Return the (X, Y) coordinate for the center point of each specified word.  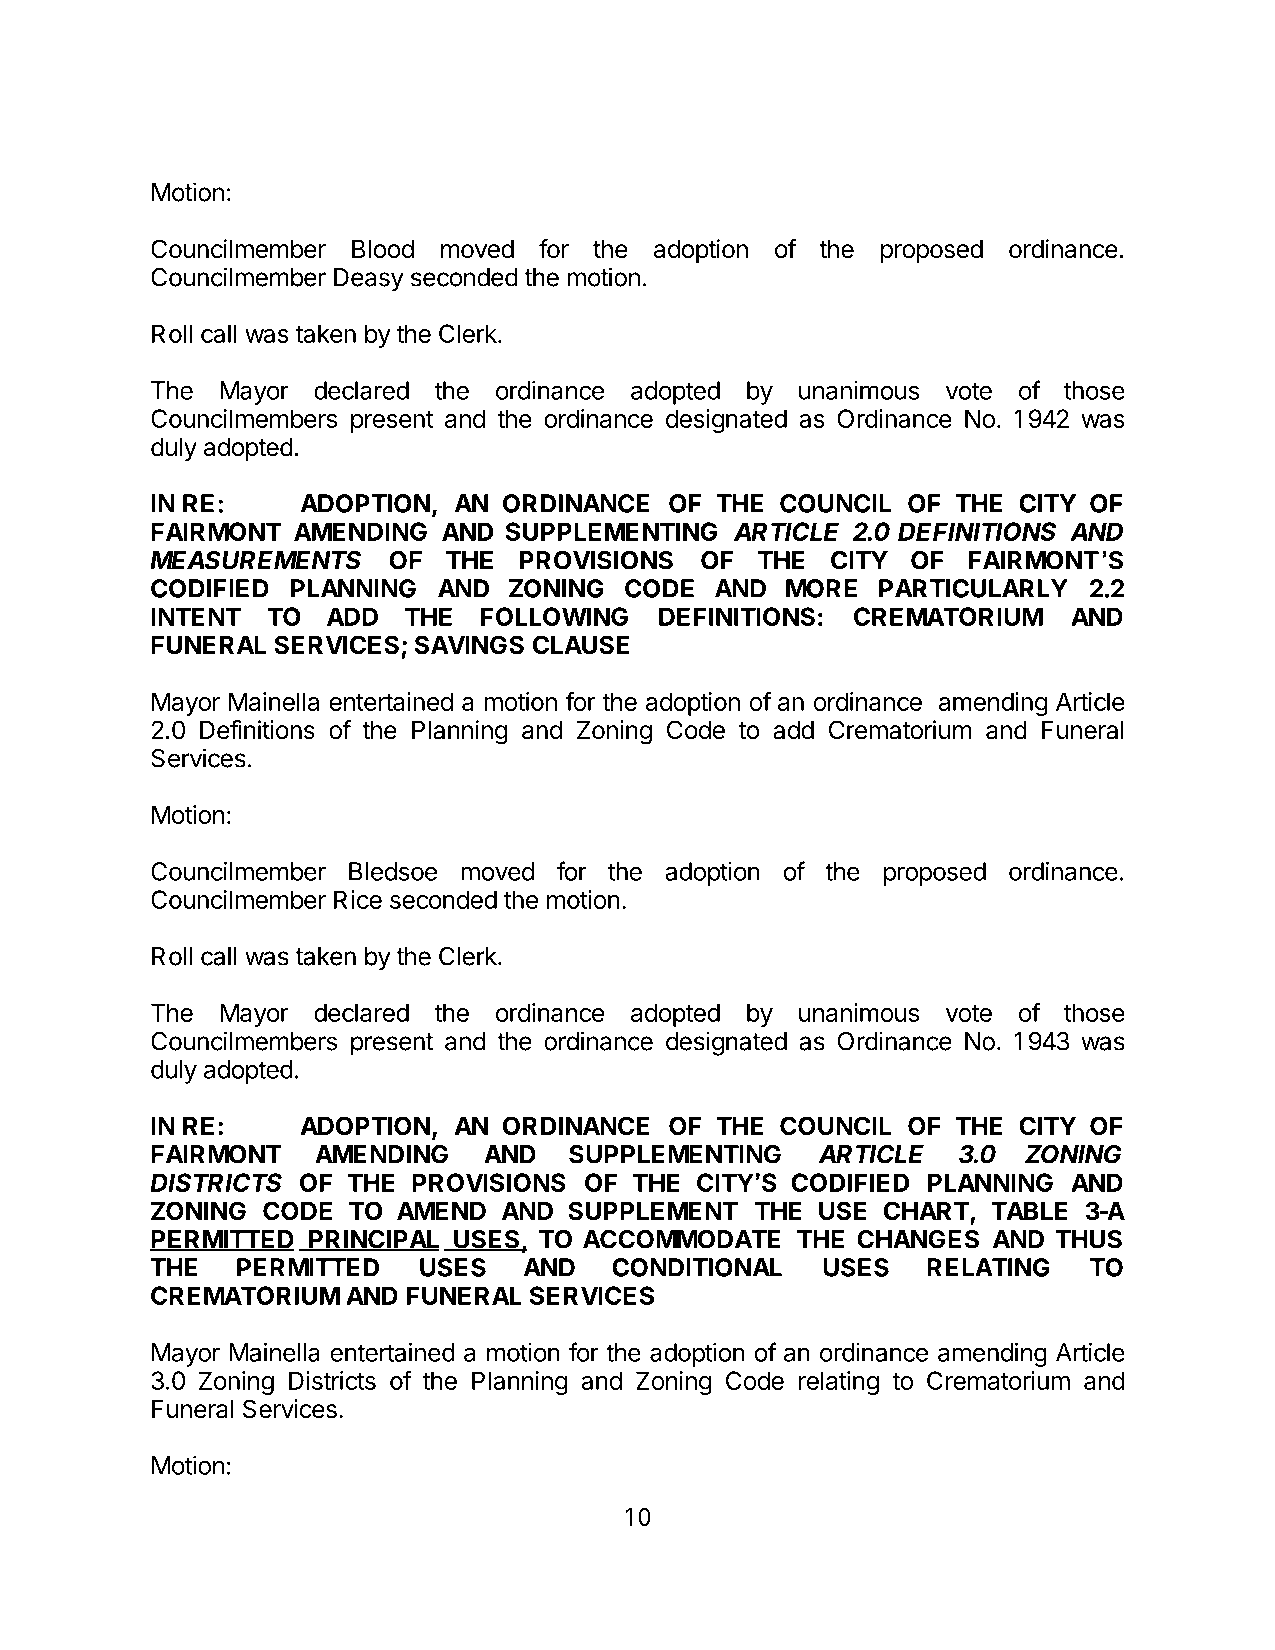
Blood (383, 249)
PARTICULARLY (973, 588)
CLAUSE (581, 645)
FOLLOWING (554, 616)
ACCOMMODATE (681, 1239)
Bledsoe (393, 871)
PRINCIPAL (374, 1240)
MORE (821, 588)
